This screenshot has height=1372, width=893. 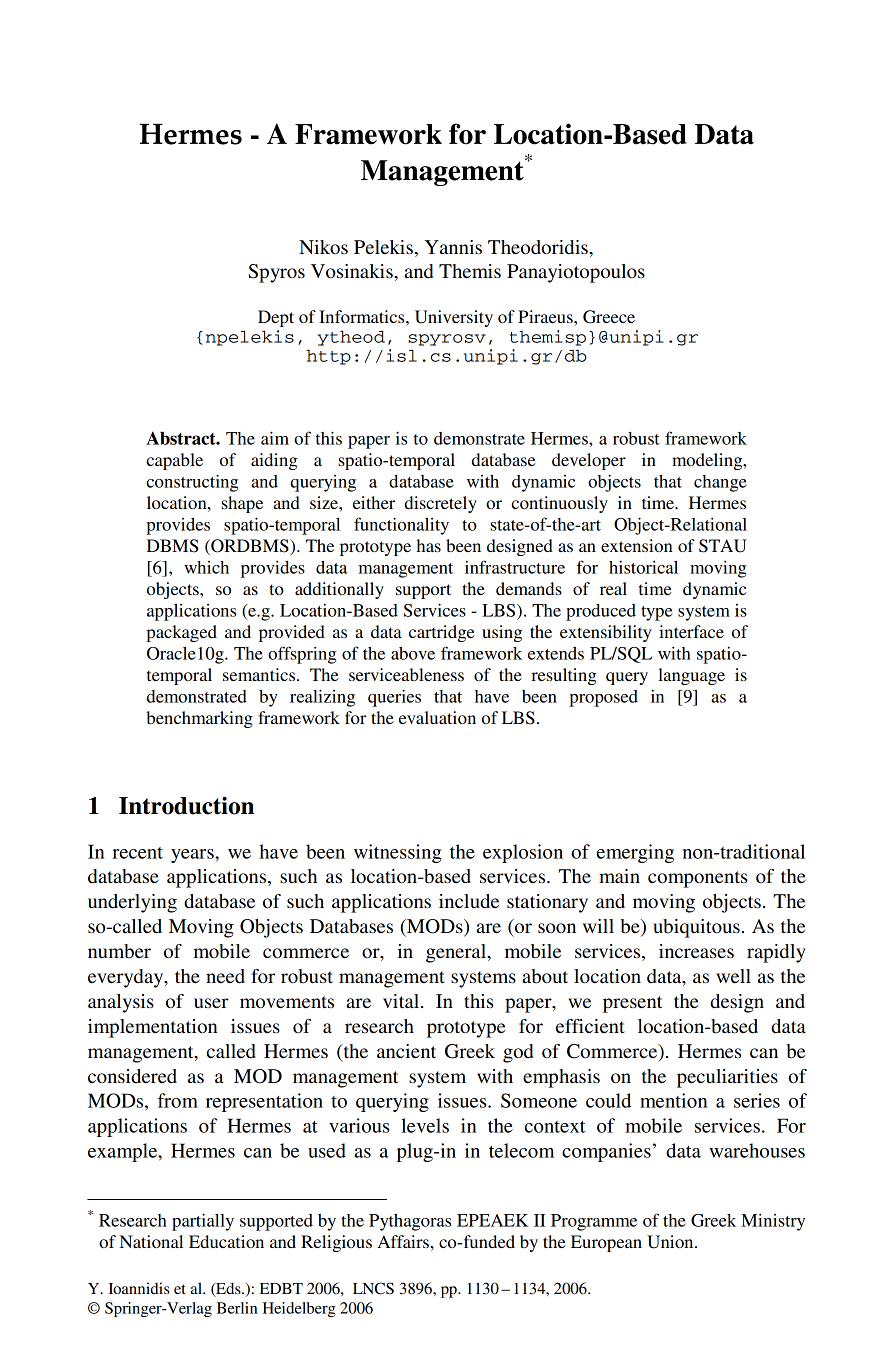 I want to click on Education, so click(x=226, y=1241).
